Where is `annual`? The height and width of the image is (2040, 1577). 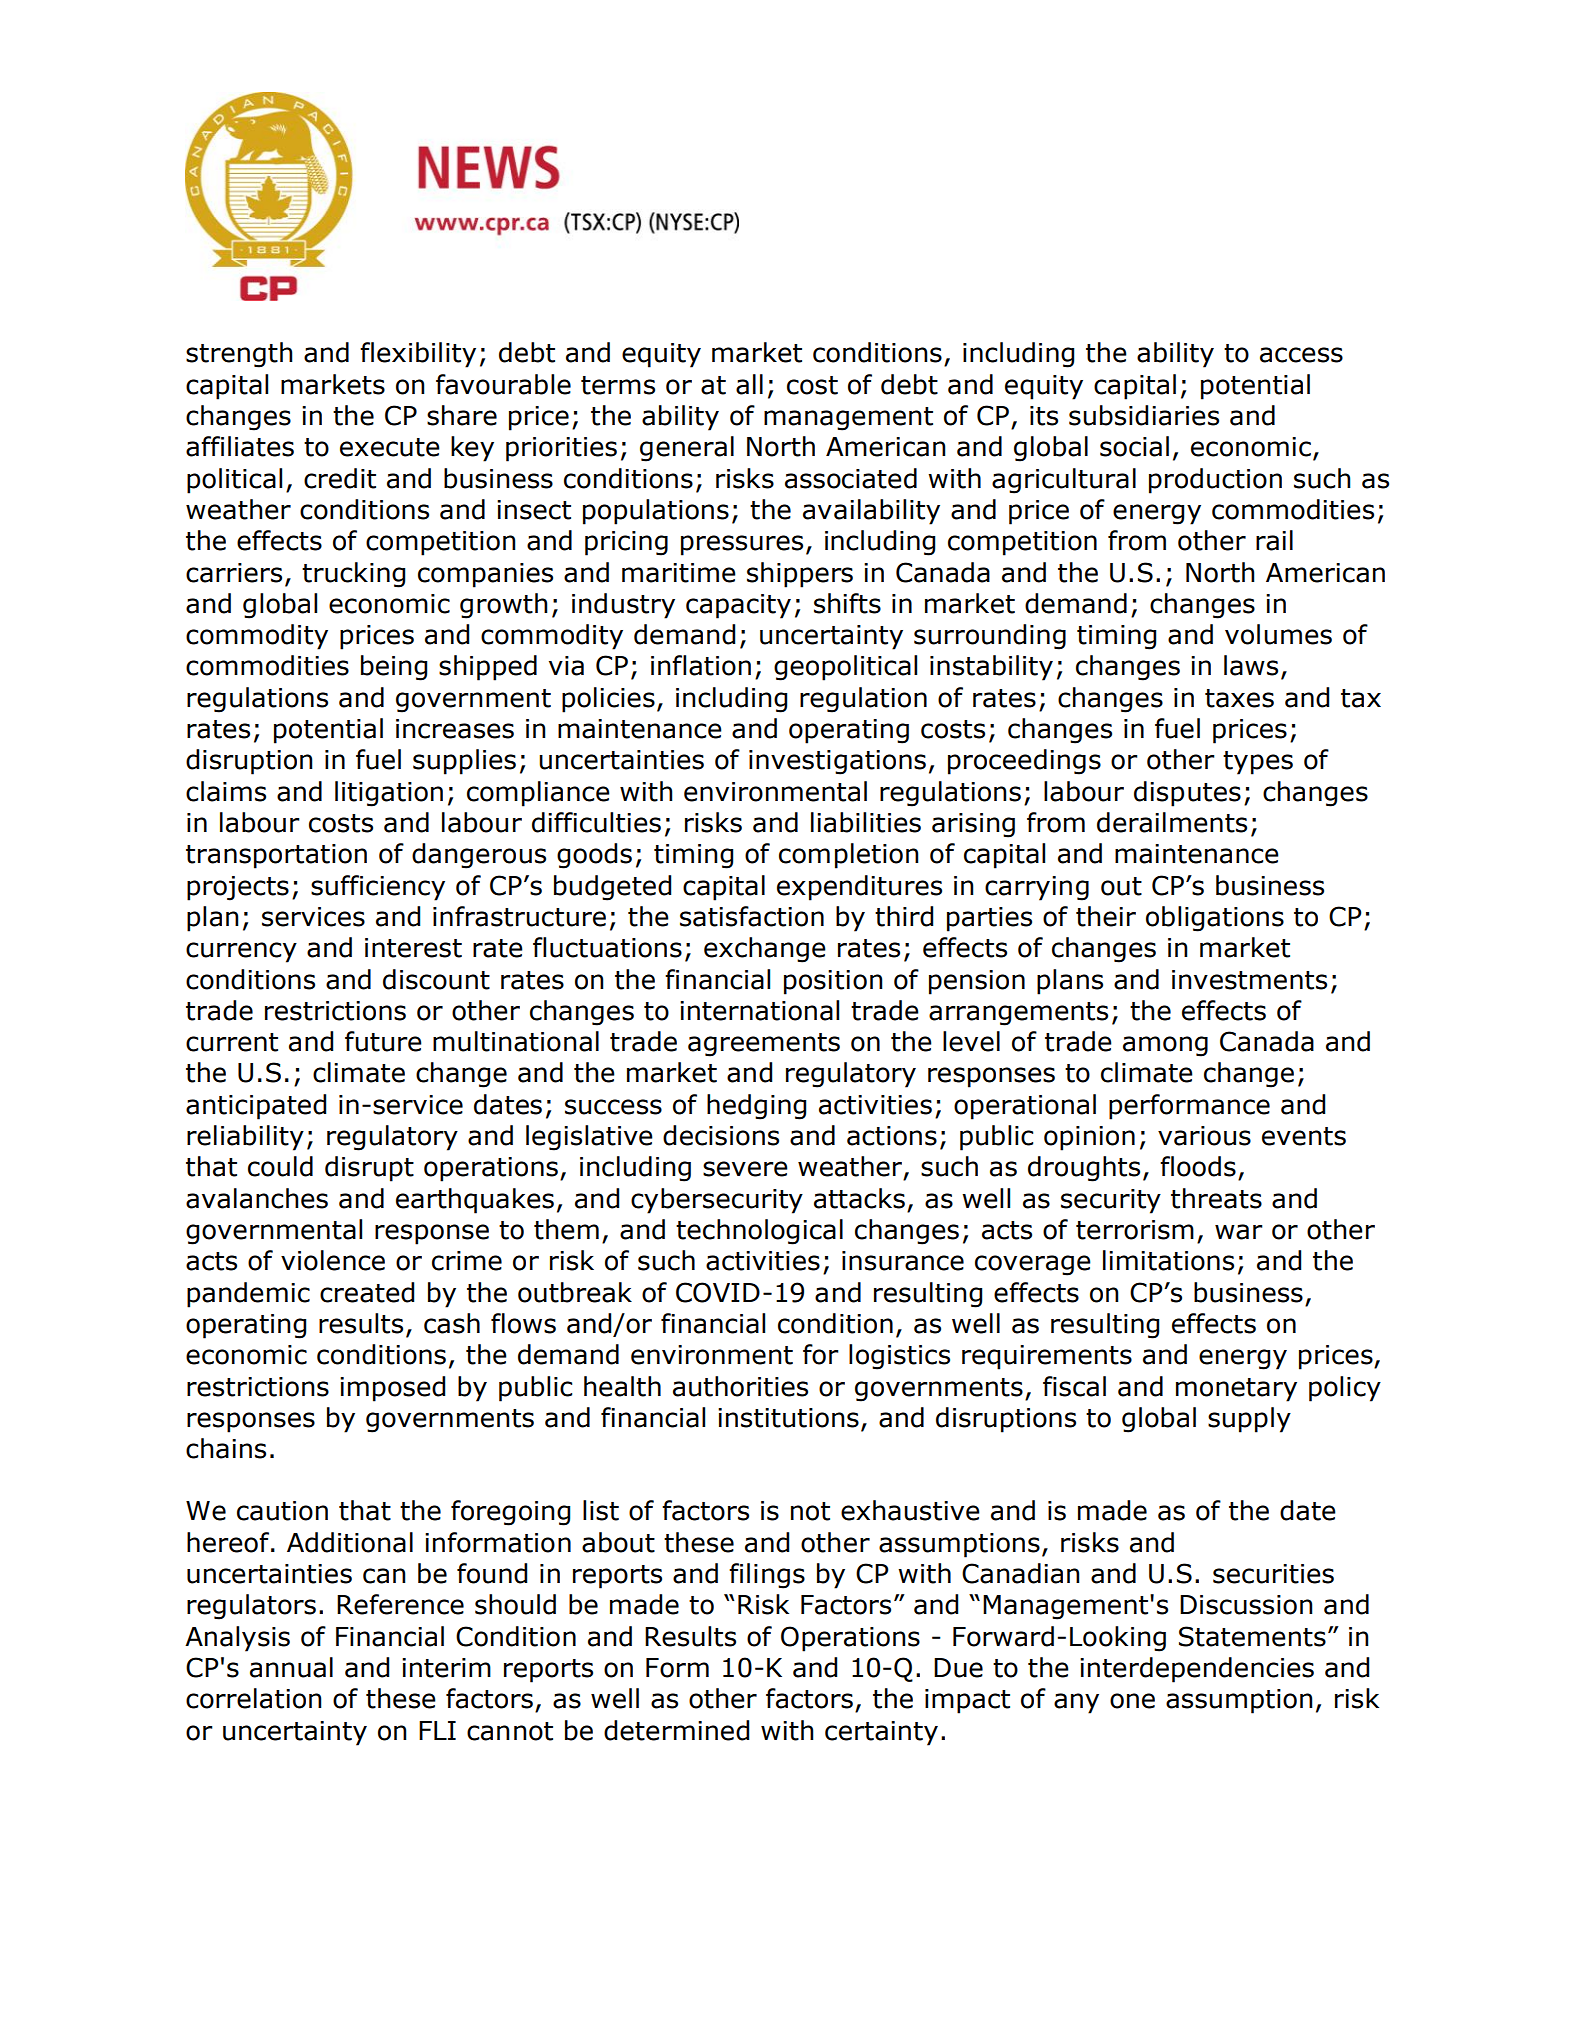 annual is located at coordinates (291, 1667).
